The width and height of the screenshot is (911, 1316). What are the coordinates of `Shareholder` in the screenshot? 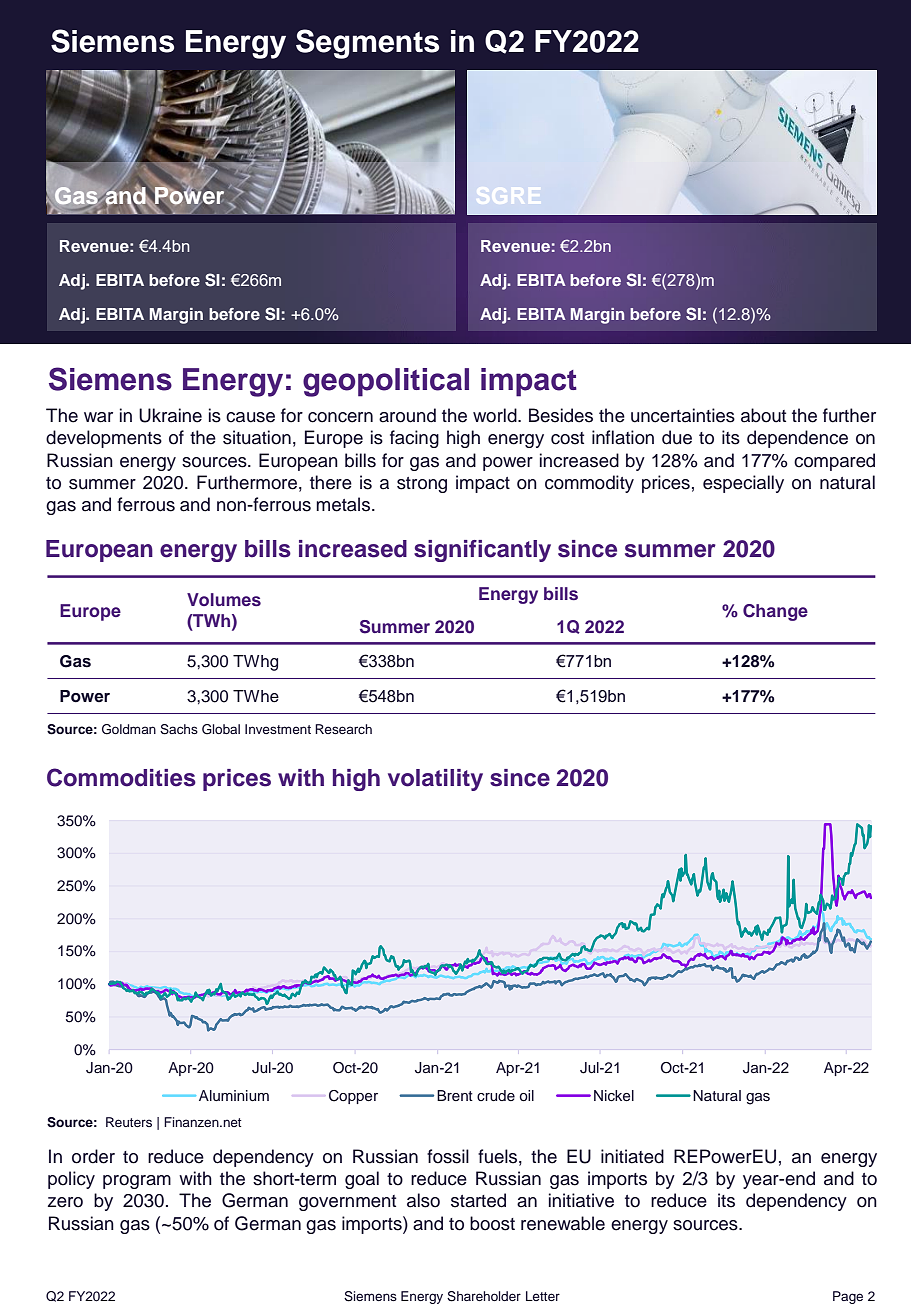 It's located at (484, 1296).
